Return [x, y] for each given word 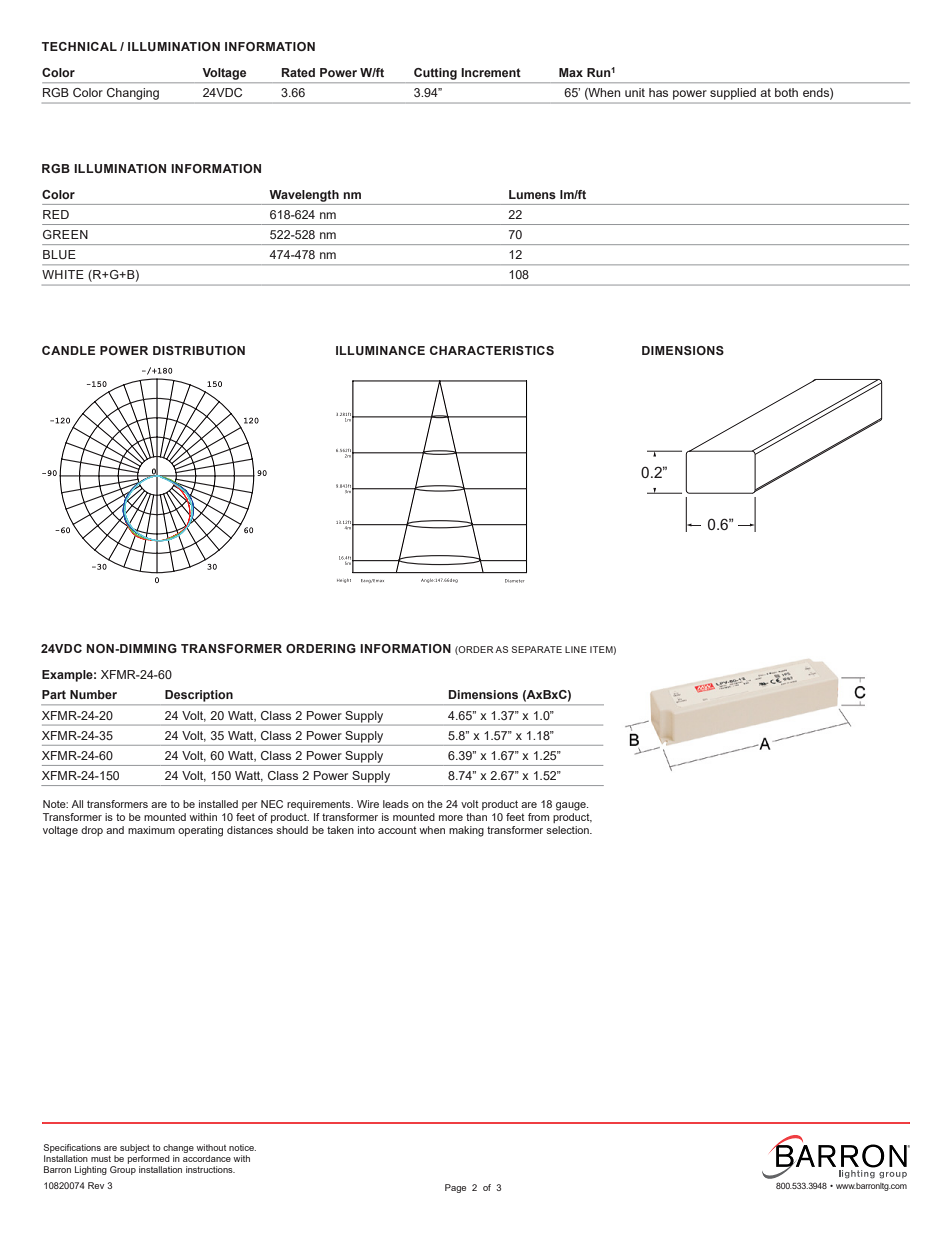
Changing [133, 95]
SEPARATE [537, 649]
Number [93, 694]
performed [149, 1159]
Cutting [435, 74]
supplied [733, 94]
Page [455, 1188]
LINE [576, 649]
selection [568, 830]
